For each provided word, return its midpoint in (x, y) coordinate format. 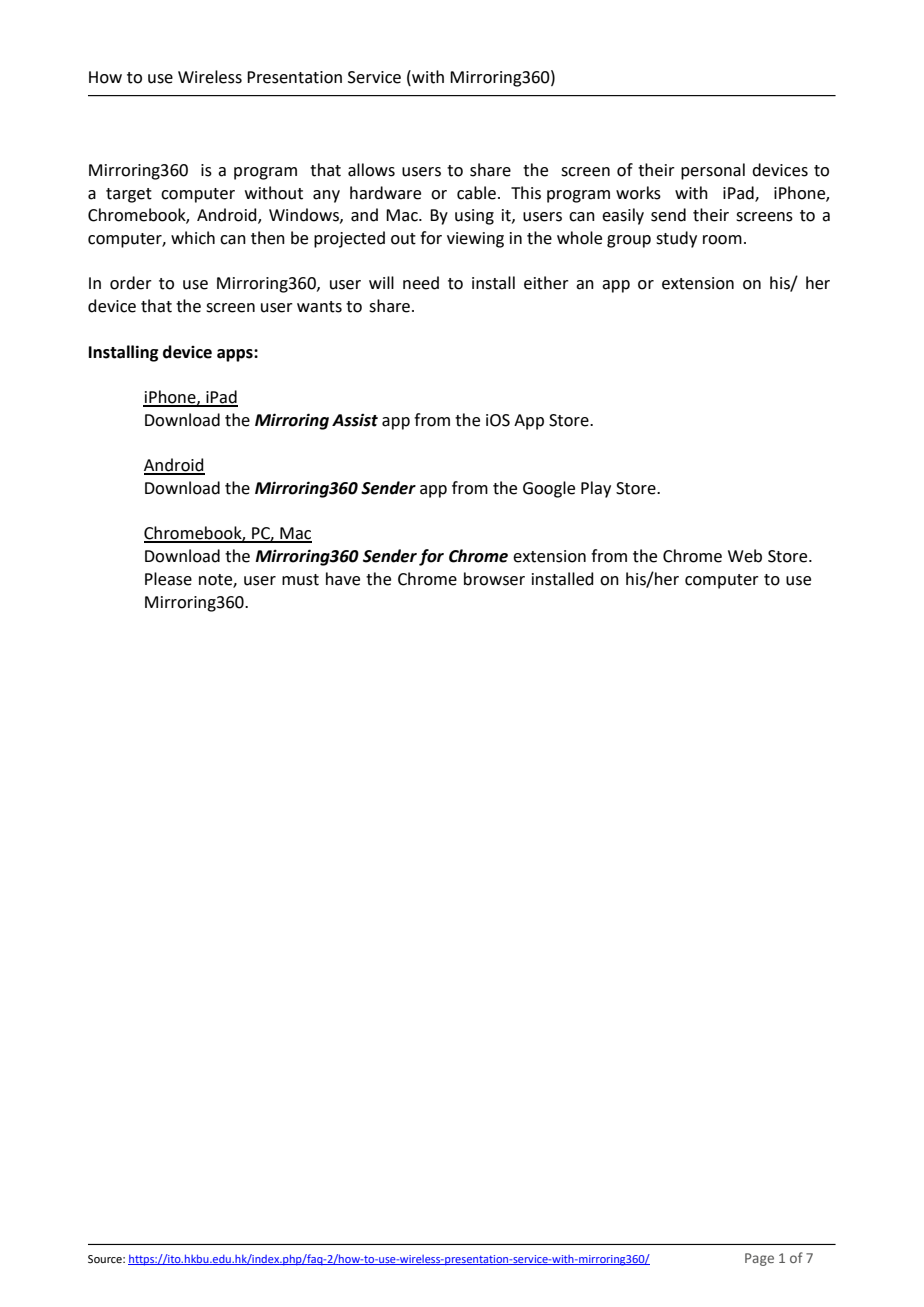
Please (168, 579)
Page (759, 1259)
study (676, 239)
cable (476, 193)
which (193, 238)
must (300, 580)
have (343, 579)
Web (745, 556)
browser (494, 579)
